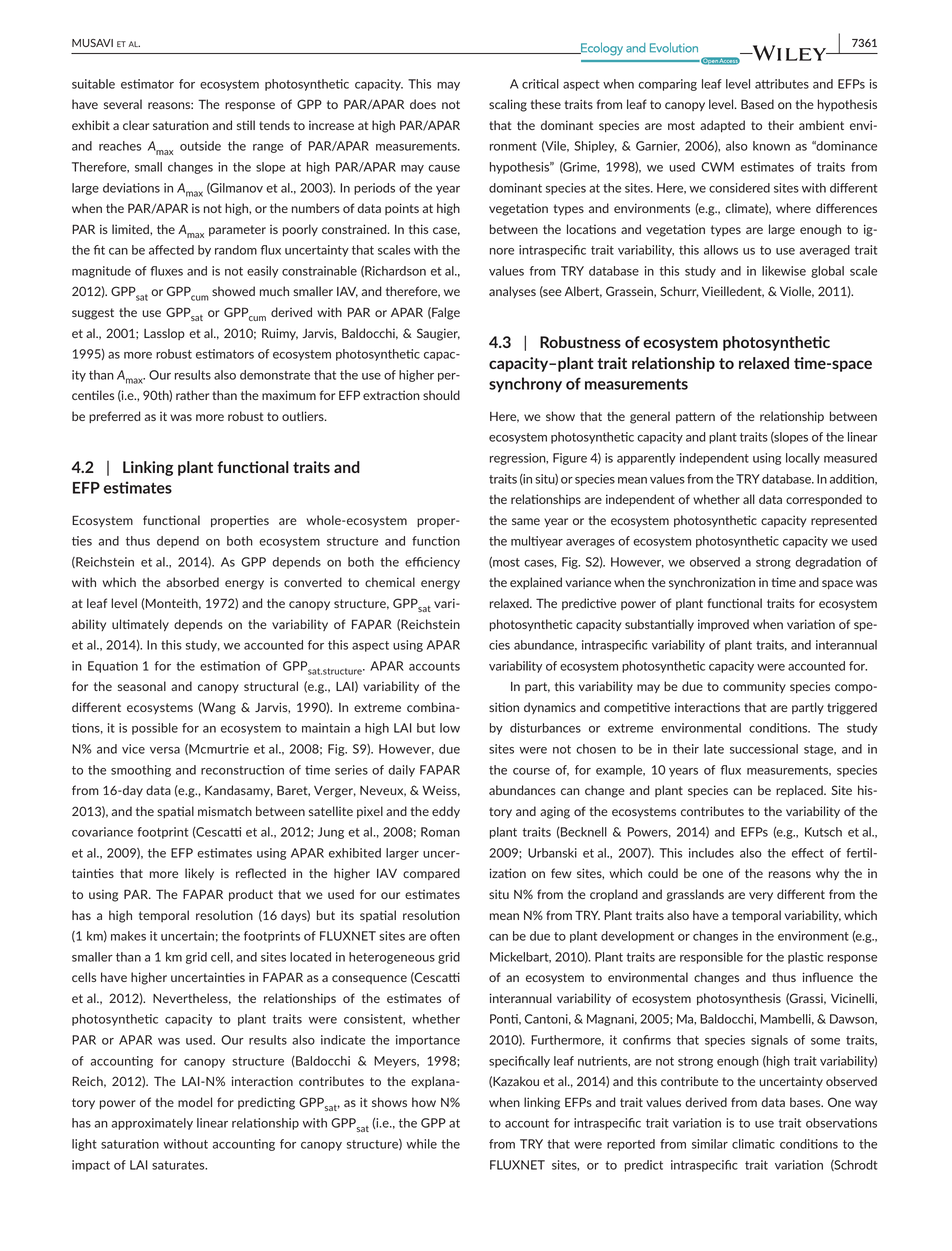 Image resolution: width=952 pixels, height=1251 pixels. What do you see at coordinates (141, 771) in the page?
I see `smoothing` at bounding box center [141, 771].
